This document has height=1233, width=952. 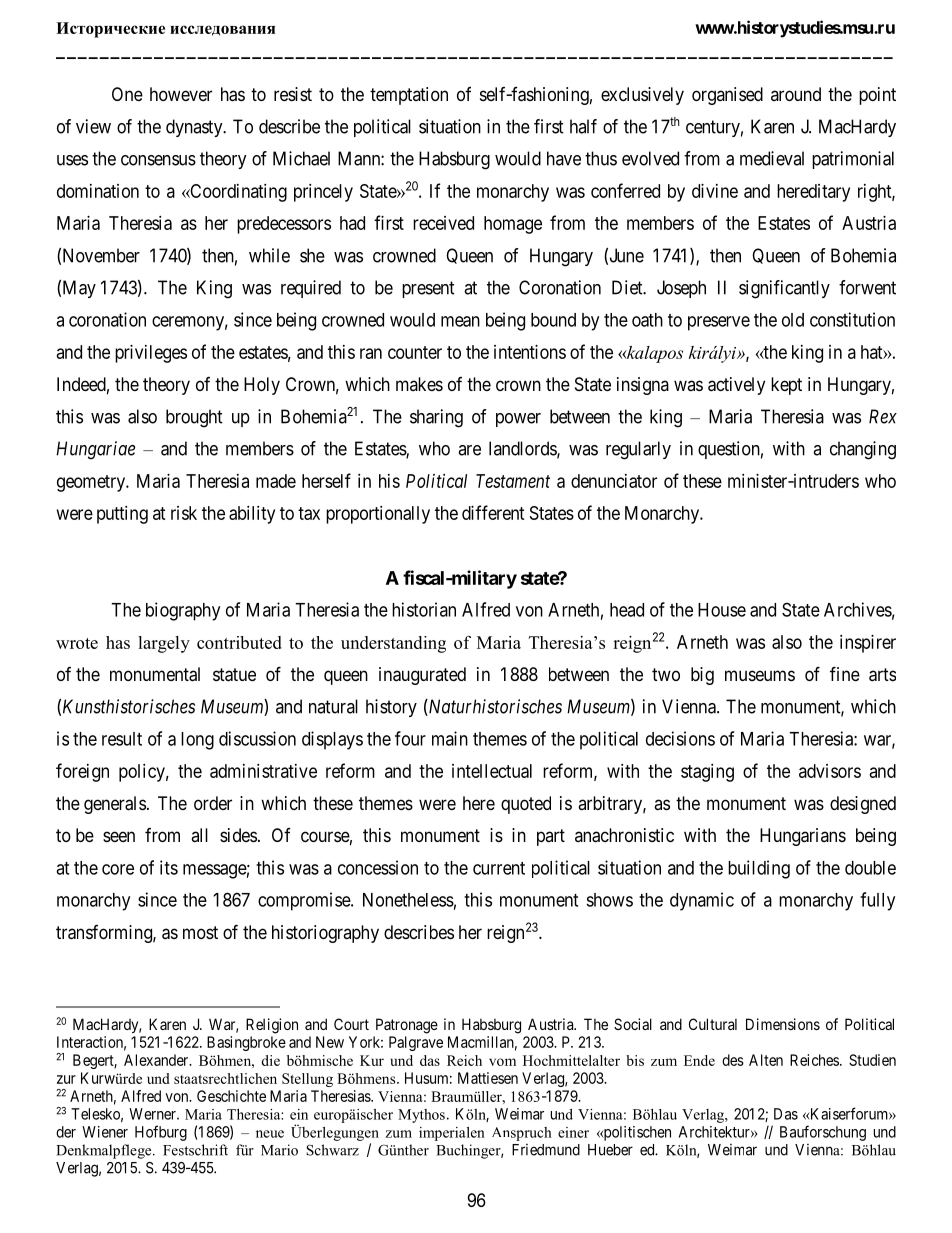 What do you see at coordinates (409, 96) in the document?
I see `temptation` at bounding box center [409, 96].
